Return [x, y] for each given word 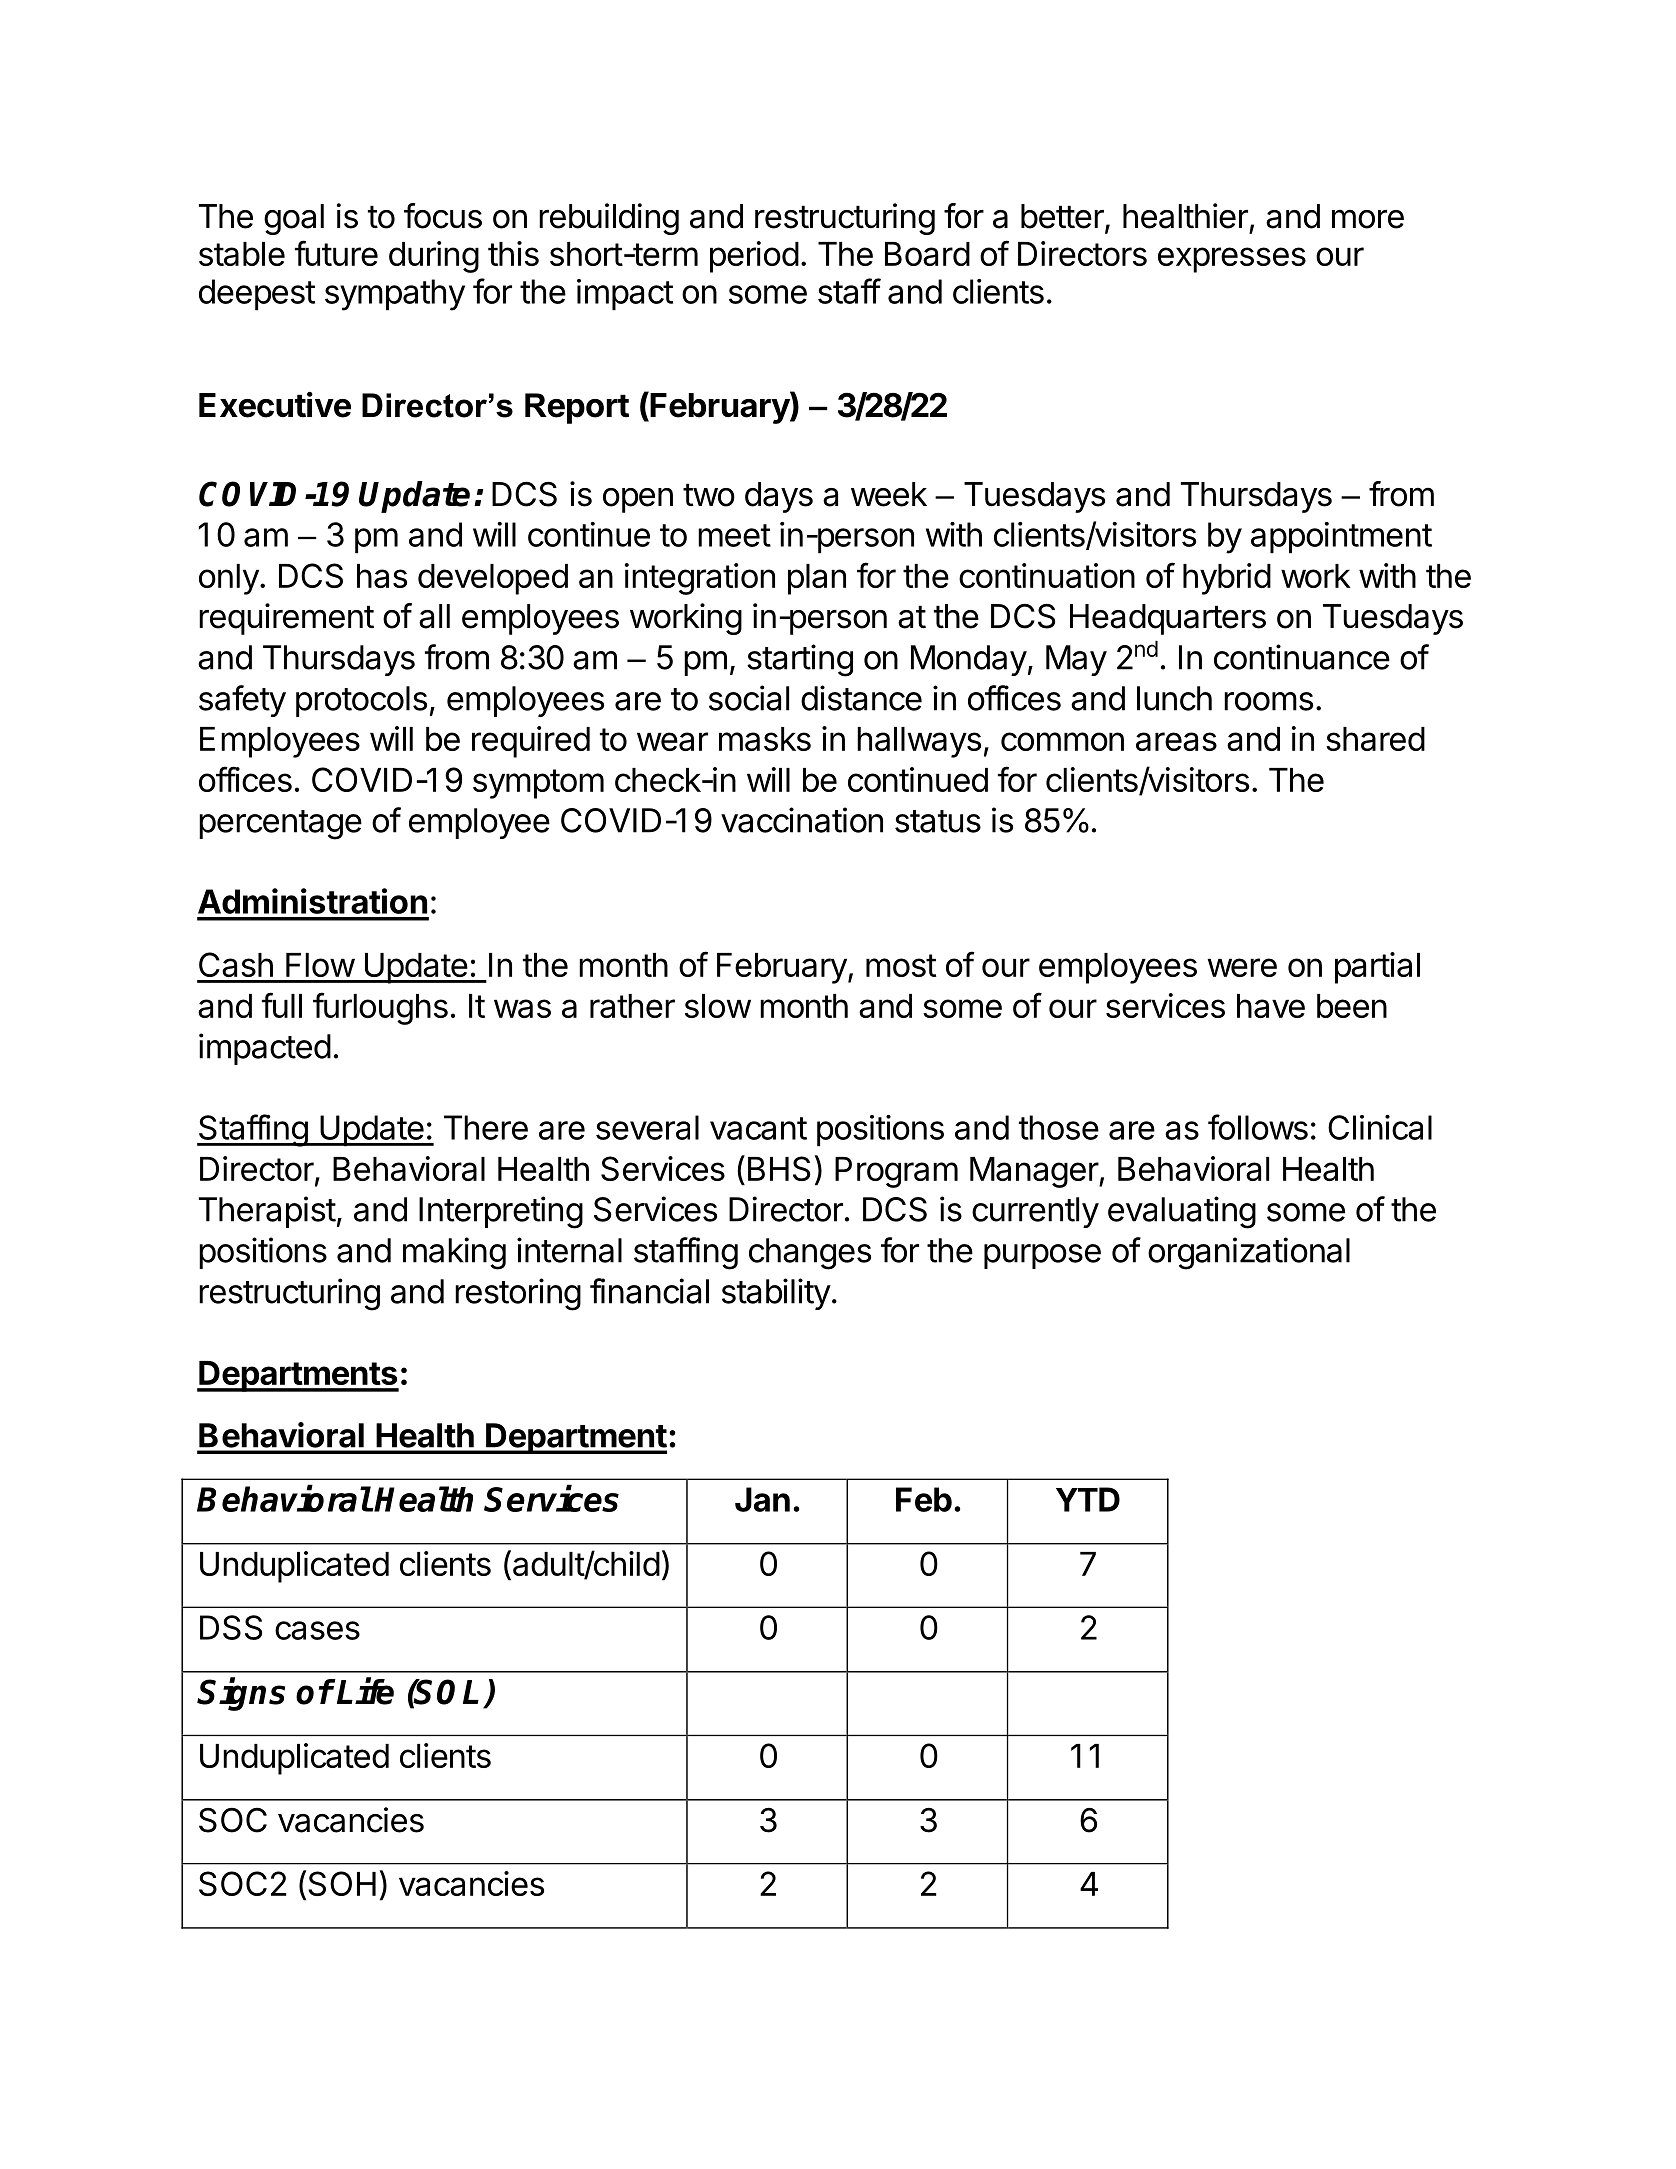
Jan [762, 1499]
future [336, 253]
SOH [342, 1883]
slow [718, 1006]
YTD [1088, 1499]
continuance [1302, 657]
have [1271, 1006]
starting [800, 660]
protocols [361, 701]
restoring [518, 1294]
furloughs [380, 1008]
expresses [1232, 260]
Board [927, 254]
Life [365, 1691]
